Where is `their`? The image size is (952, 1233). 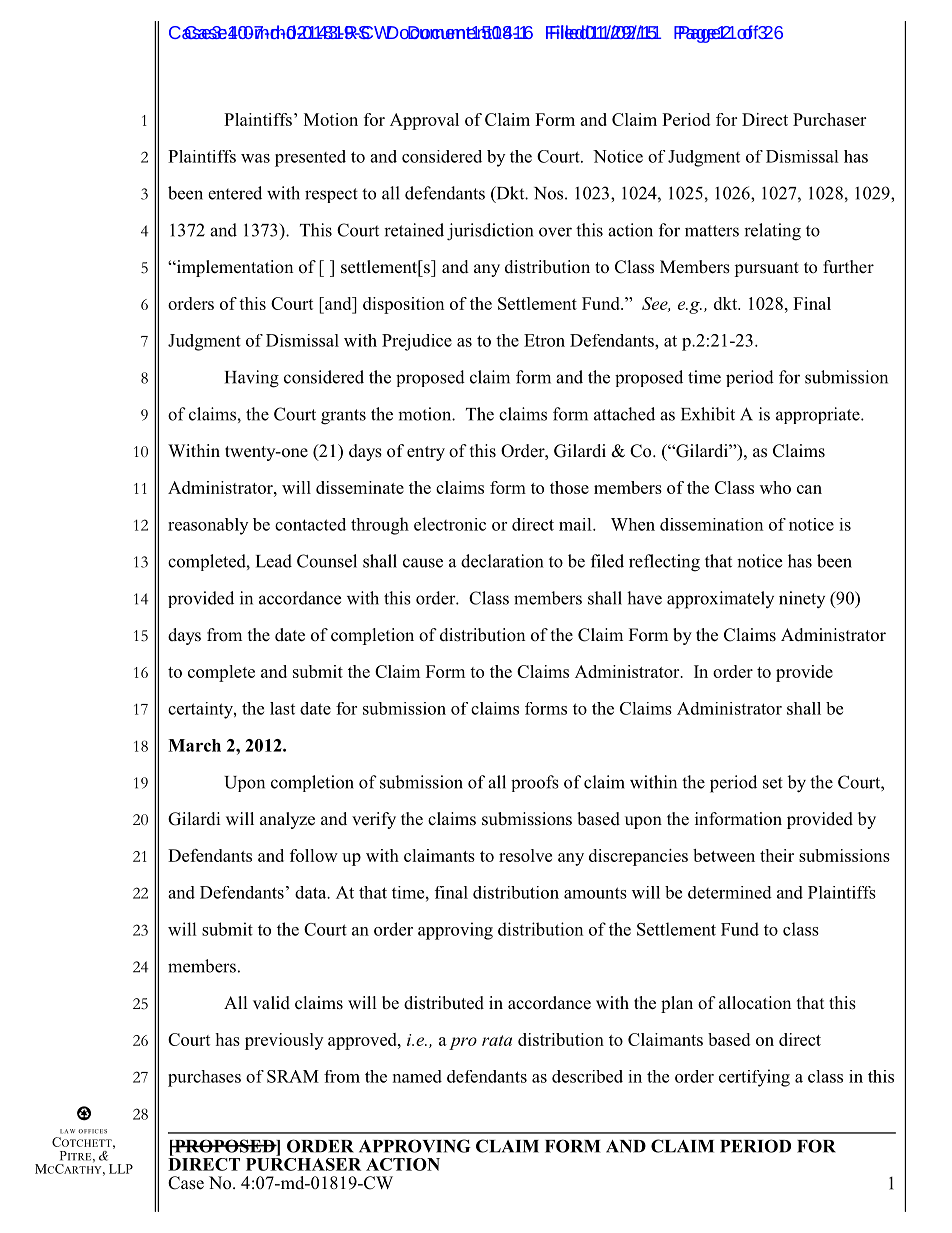 their is located at coordinates (777, 855).
